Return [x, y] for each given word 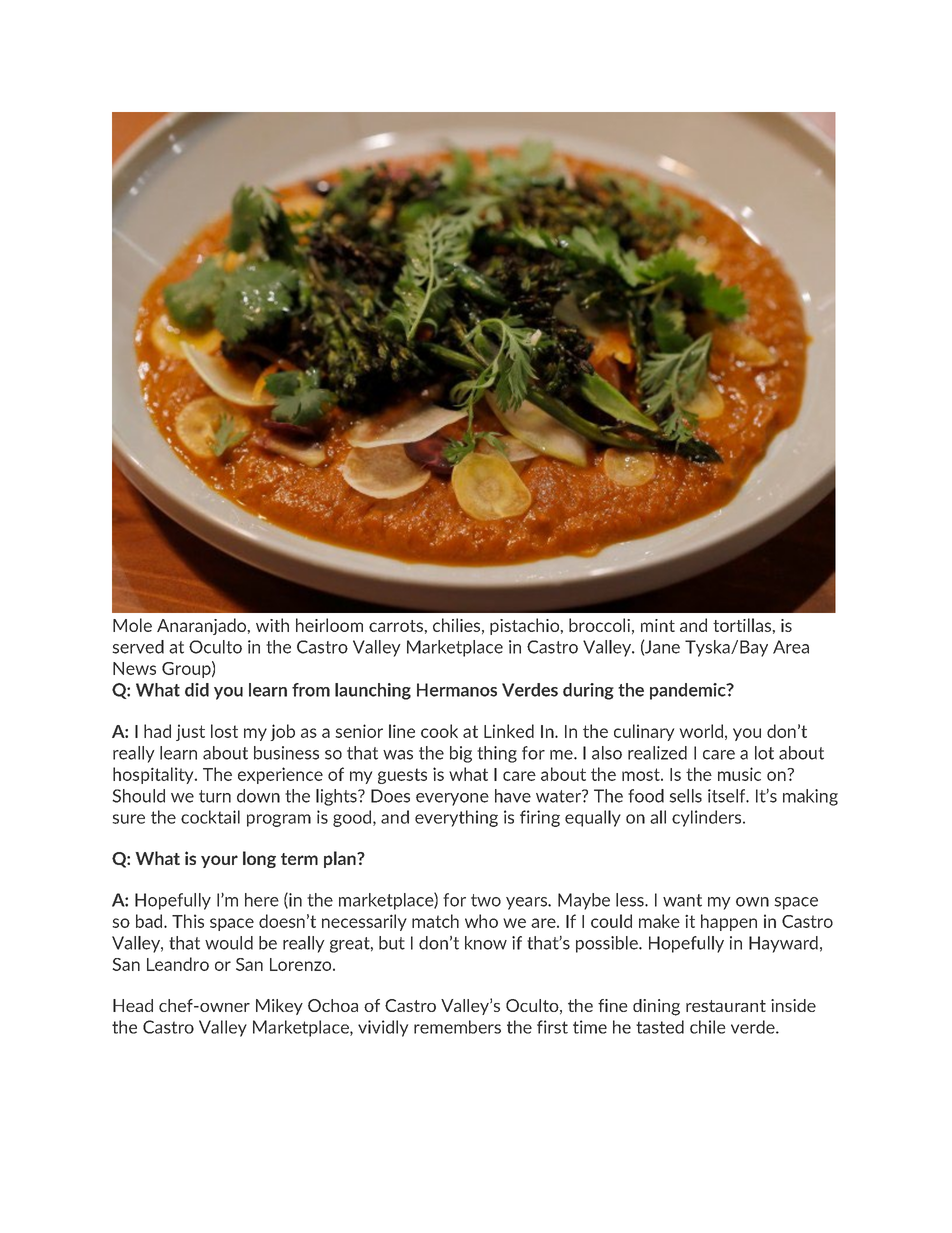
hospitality [154, 775]
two [486, 900]
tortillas [743, 625]
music [739, 774]
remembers [457, 1027]
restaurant [726, 1006]
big [461, 754]
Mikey [279, 1007]
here [262, 900]
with [272, 625]
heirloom [329, 625]
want [682, 900]
